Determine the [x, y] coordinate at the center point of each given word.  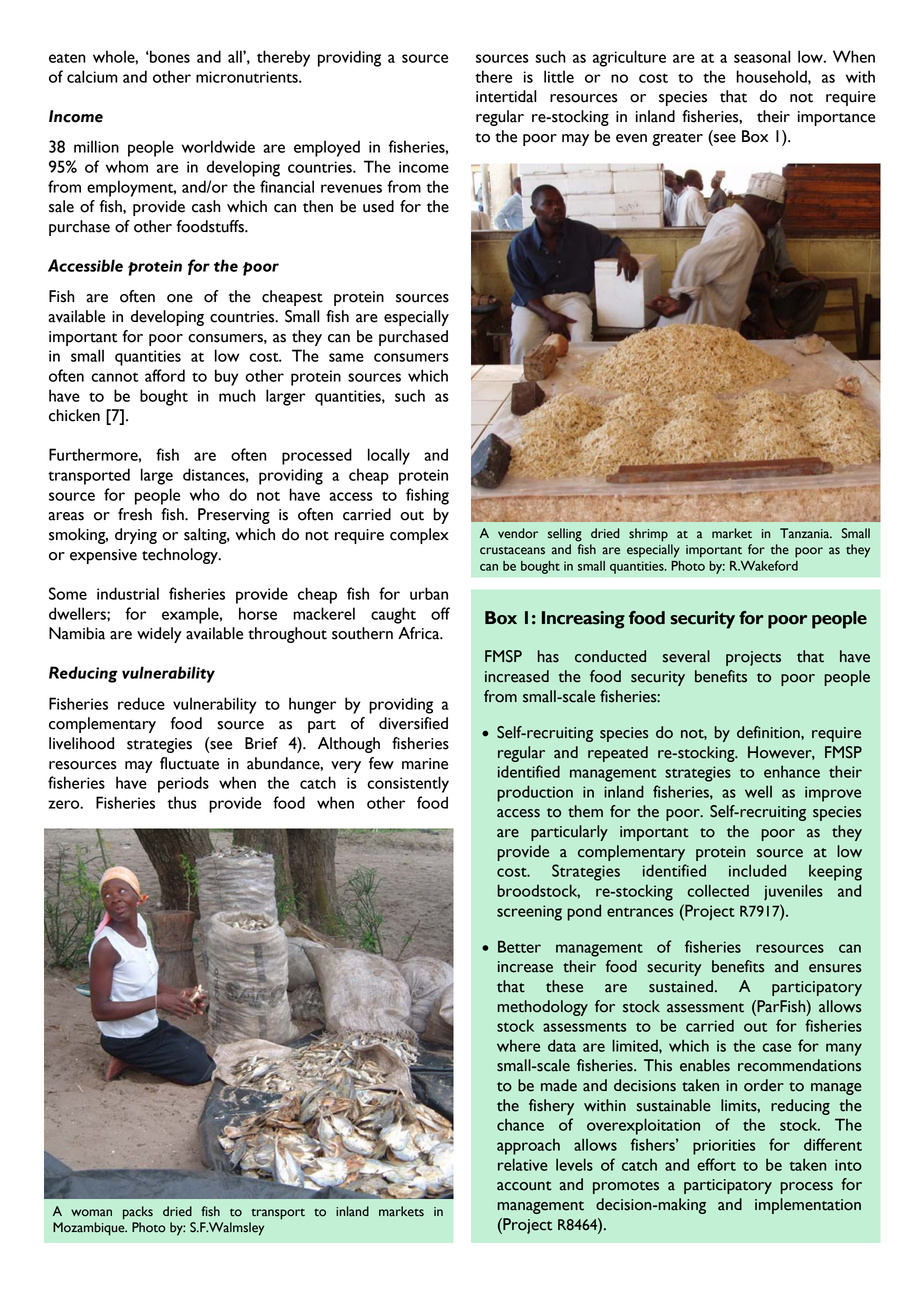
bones [169, 56]
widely [159, 635]
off [440, 613]
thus [182, 802]
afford [165, 375]
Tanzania [806, 533]
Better [519, 946]
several [686, 656]
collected [718, 890]
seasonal [762, 56]
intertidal [506, 96]
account [524, 1186]
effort [716, 1164]
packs [138, 1213]
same [346, 357]
